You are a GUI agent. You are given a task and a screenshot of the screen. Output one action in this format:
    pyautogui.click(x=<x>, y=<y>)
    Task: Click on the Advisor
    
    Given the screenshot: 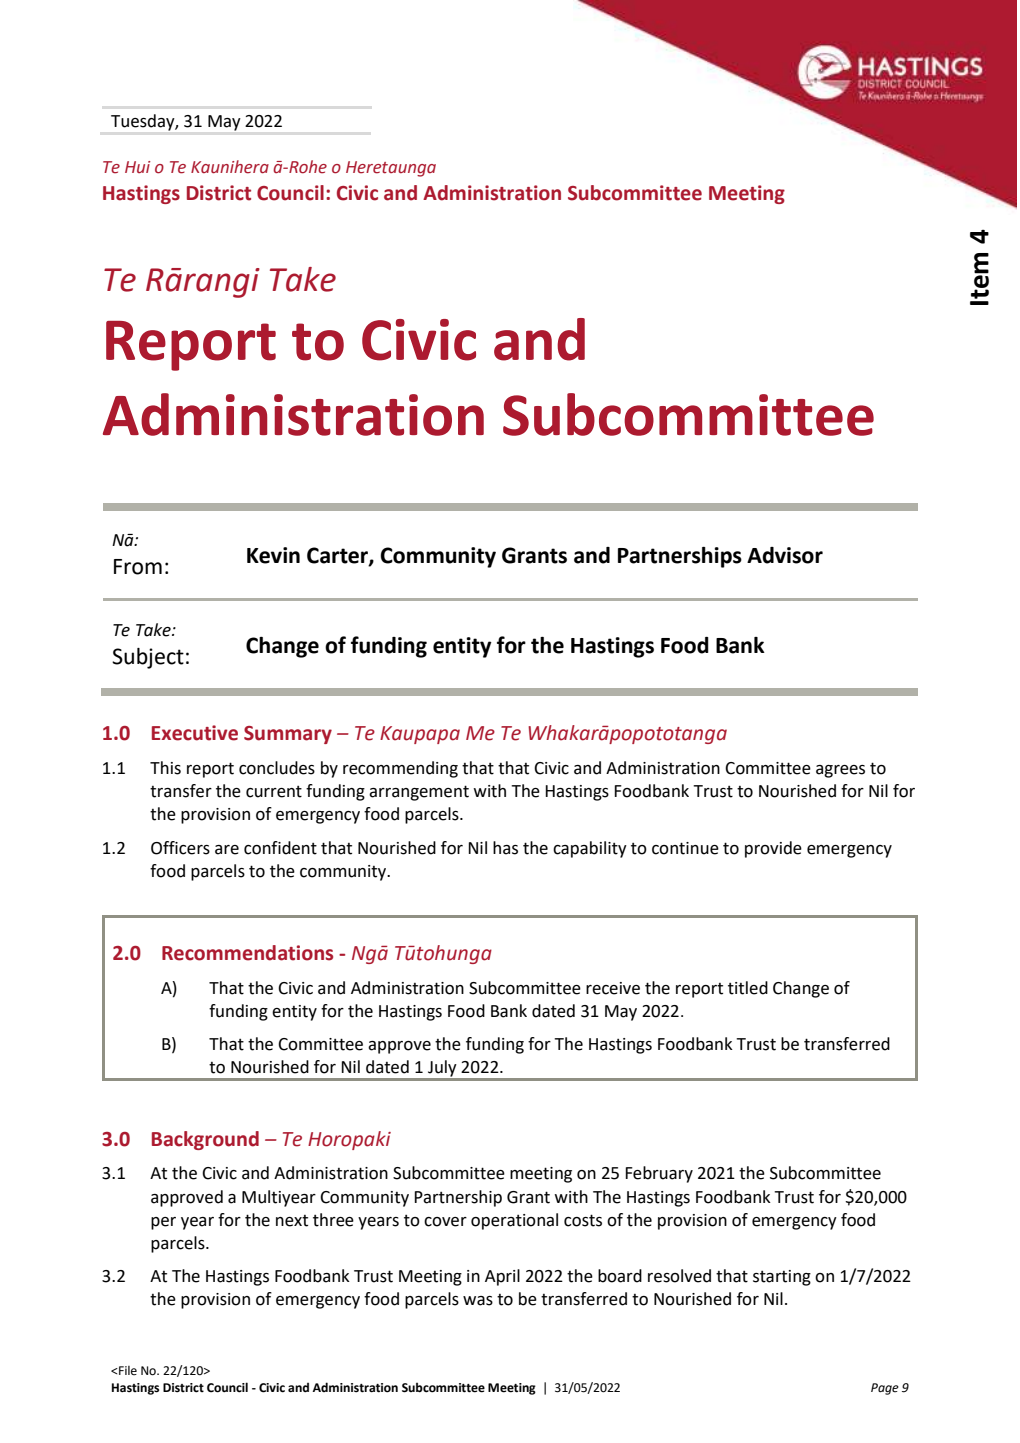 What is the action you would take?
    pyautogui.click(x=785, y=555)
